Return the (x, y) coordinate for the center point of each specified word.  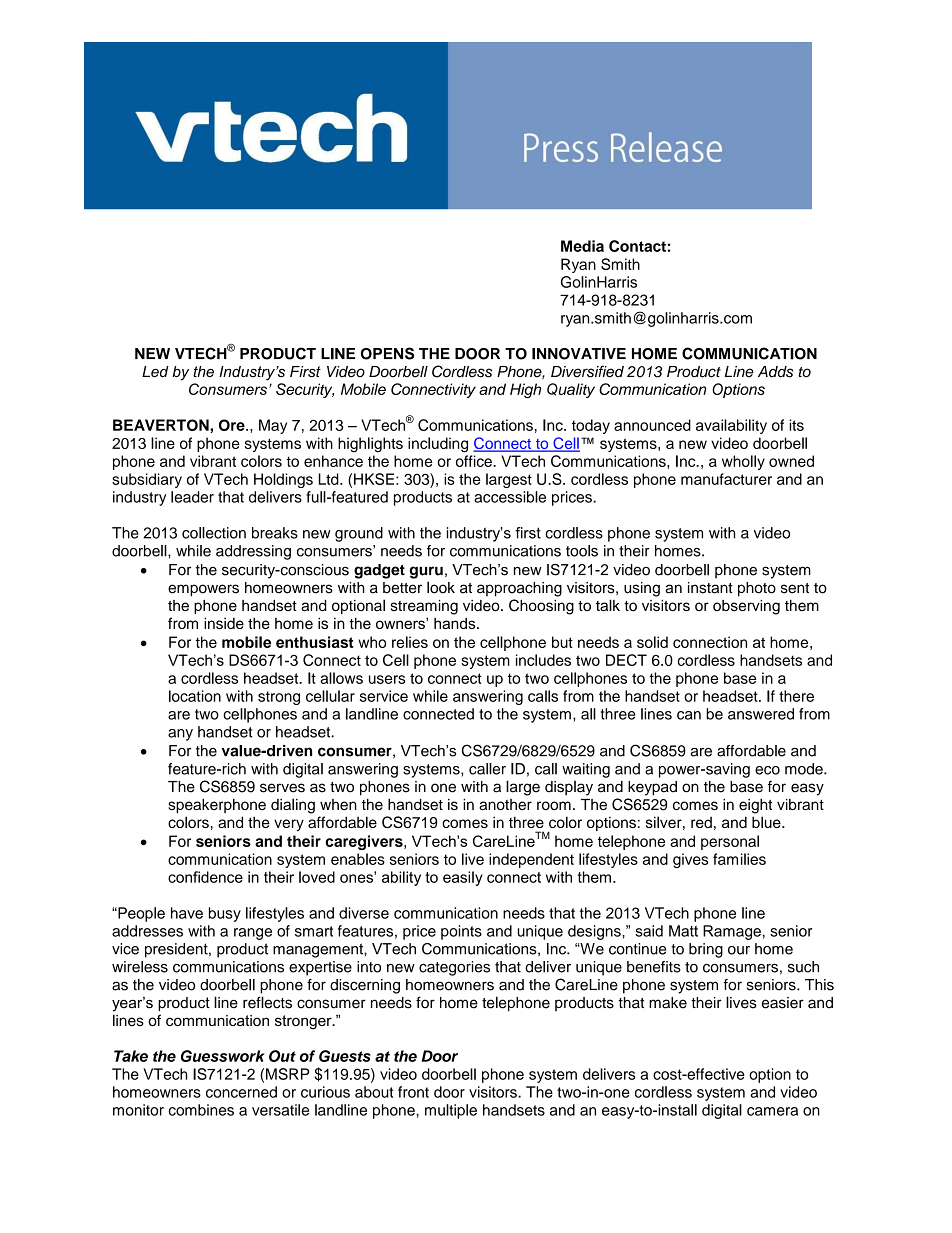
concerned (241, 1092)
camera (772, 1111)
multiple (451, 1111)
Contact (637, 246)
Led (155, 372)
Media (582, 246)
